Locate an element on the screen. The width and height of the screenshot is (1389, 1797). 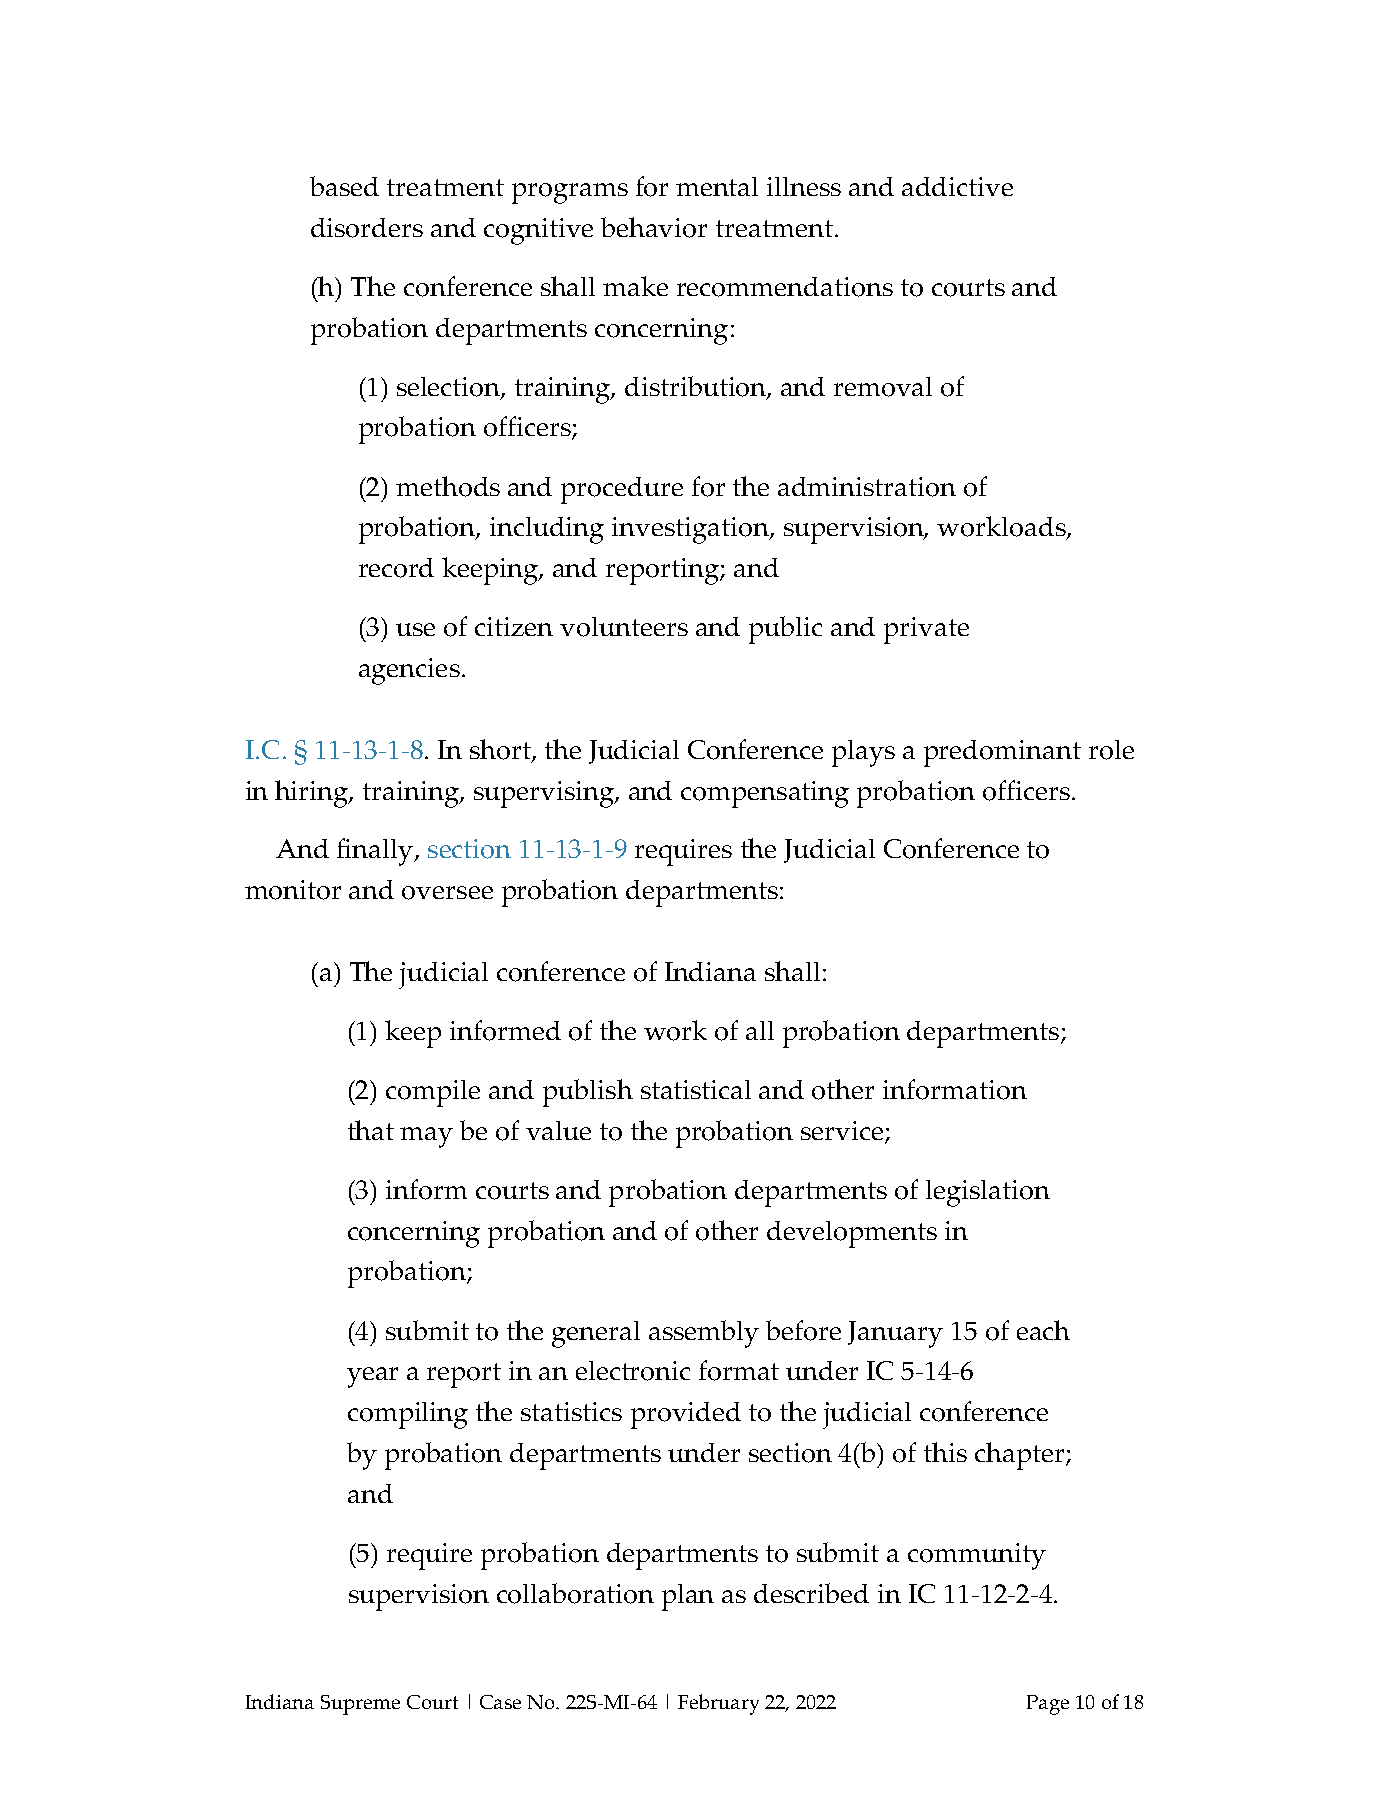
administration is located at coordinates (867, 487).
